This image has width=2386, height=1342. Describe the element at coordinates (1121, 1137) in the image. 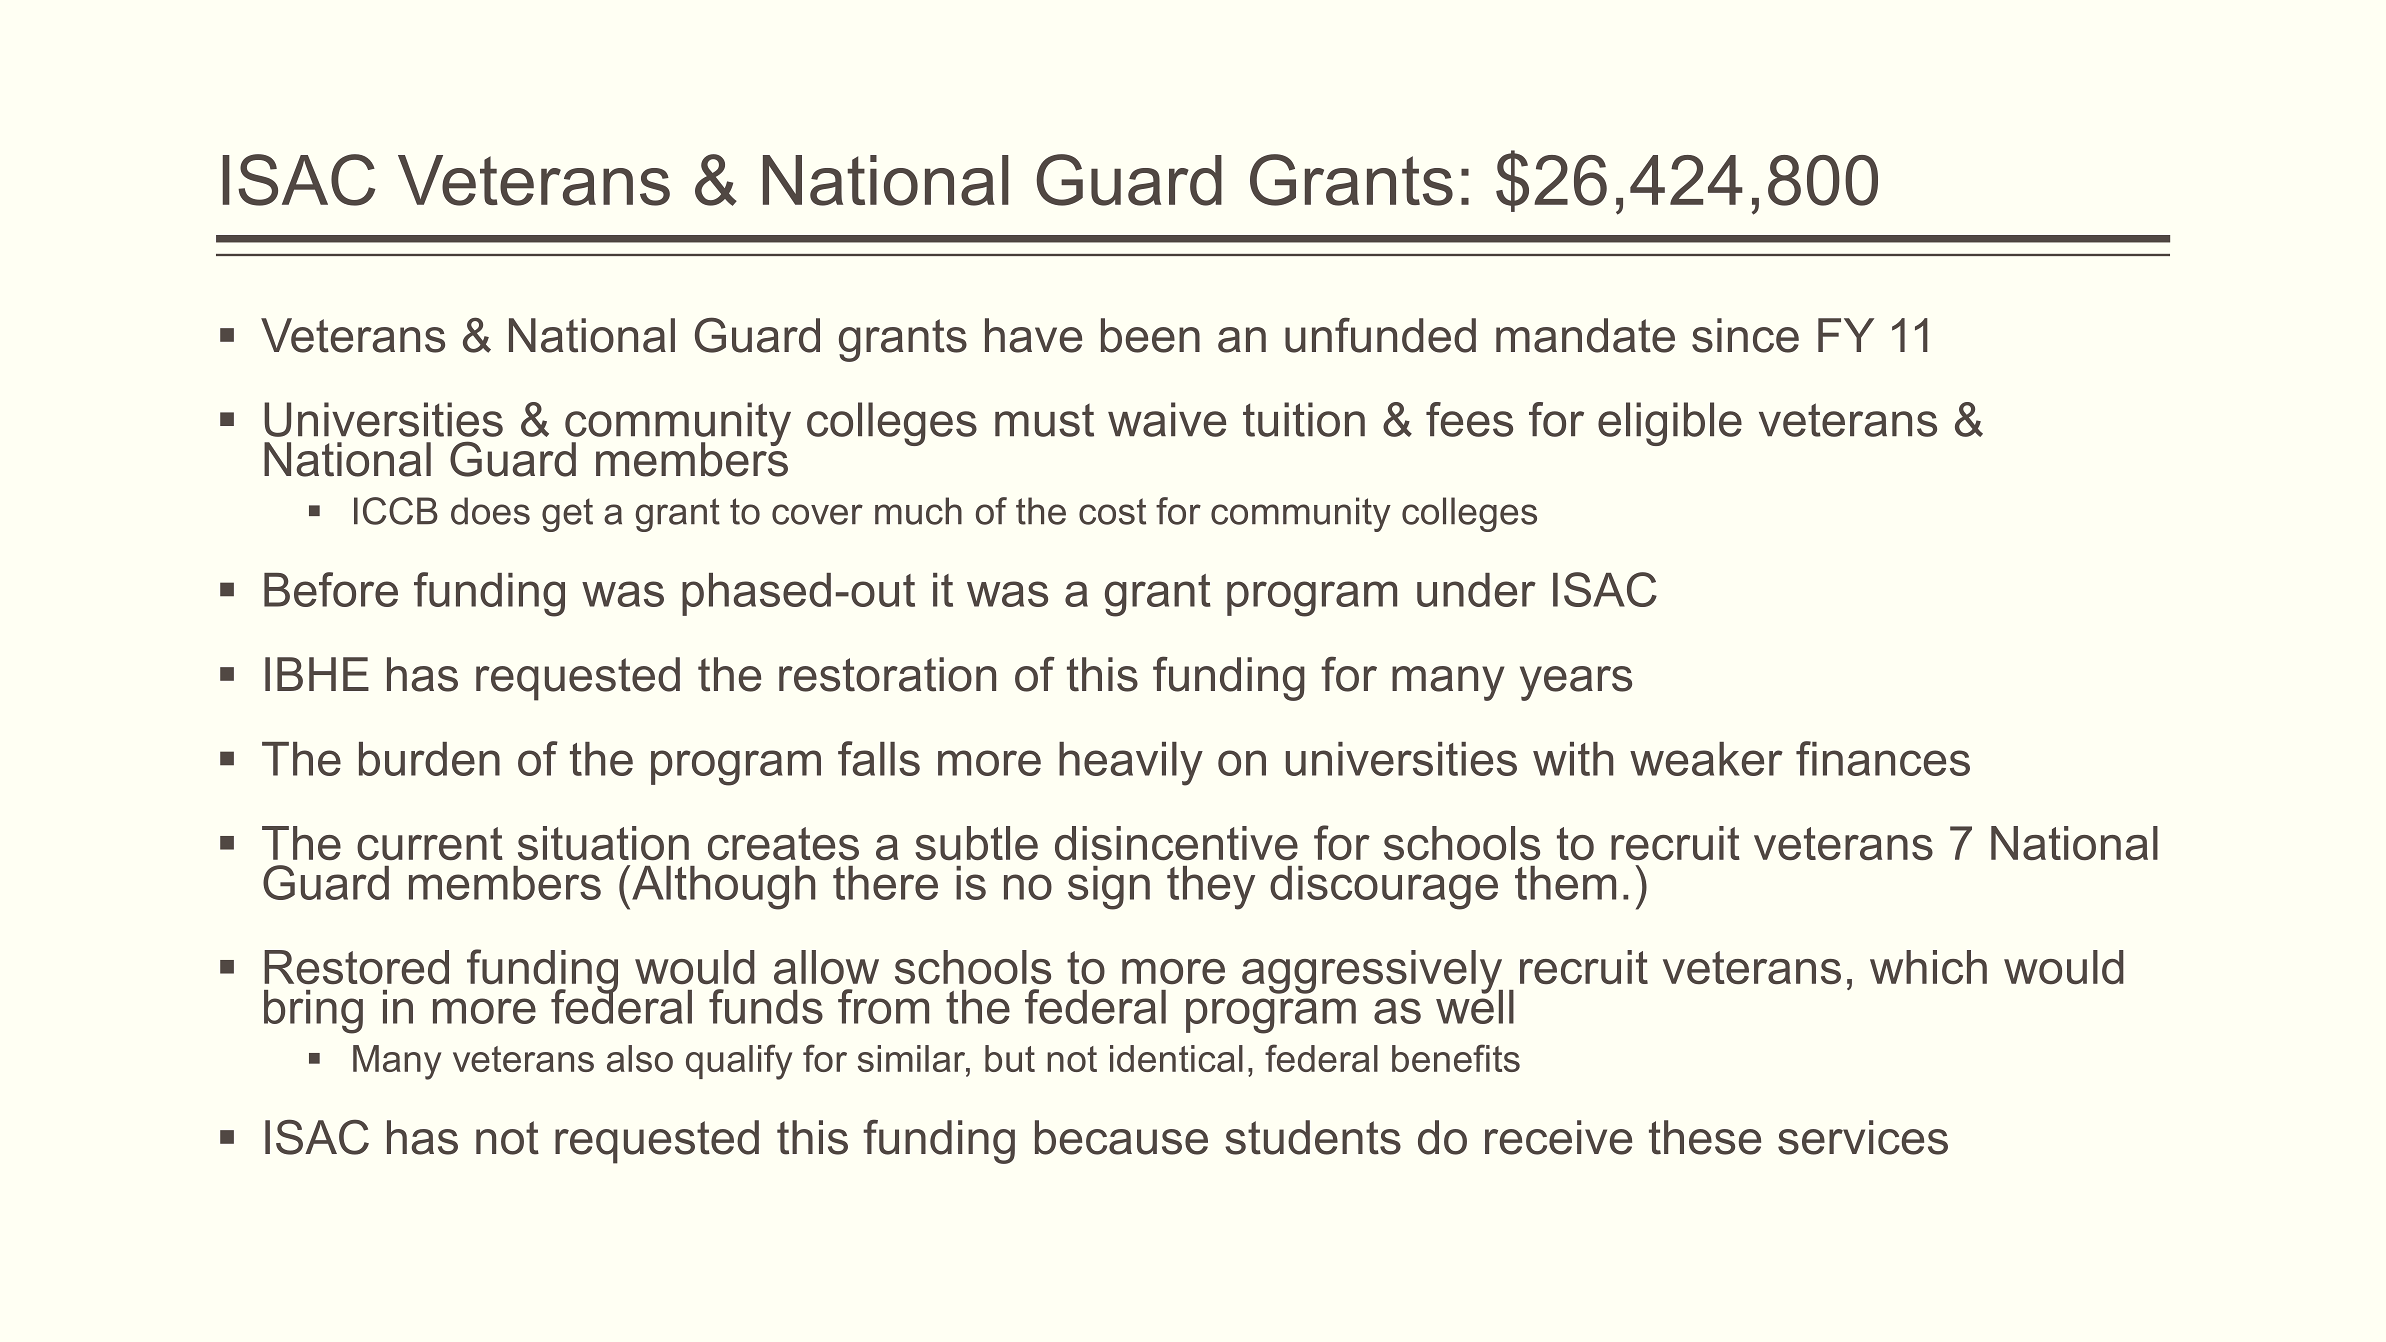

I see `because` at that location.
